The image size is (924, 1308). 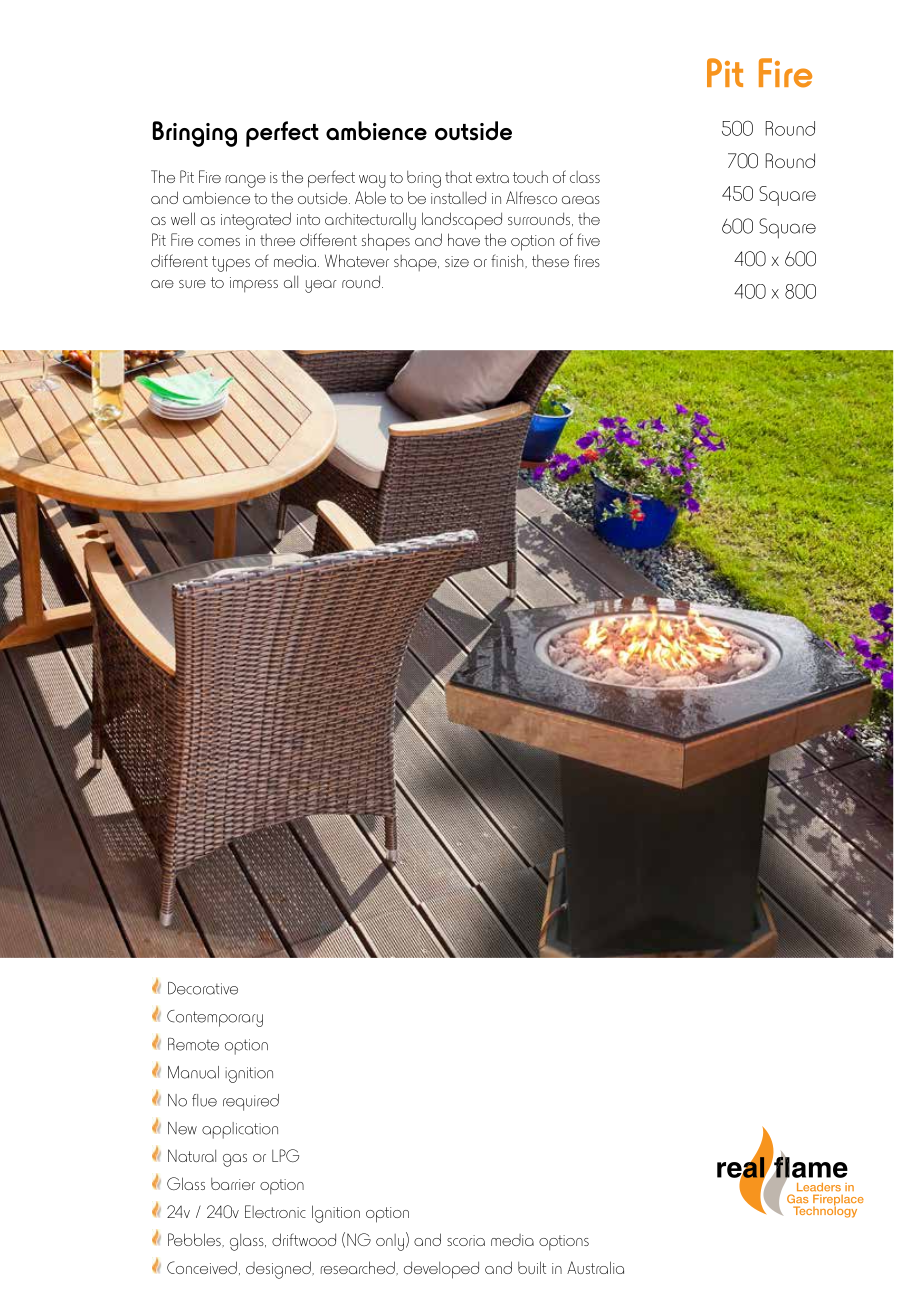 I want to click on Decorative, so click(x=203, y=988).
